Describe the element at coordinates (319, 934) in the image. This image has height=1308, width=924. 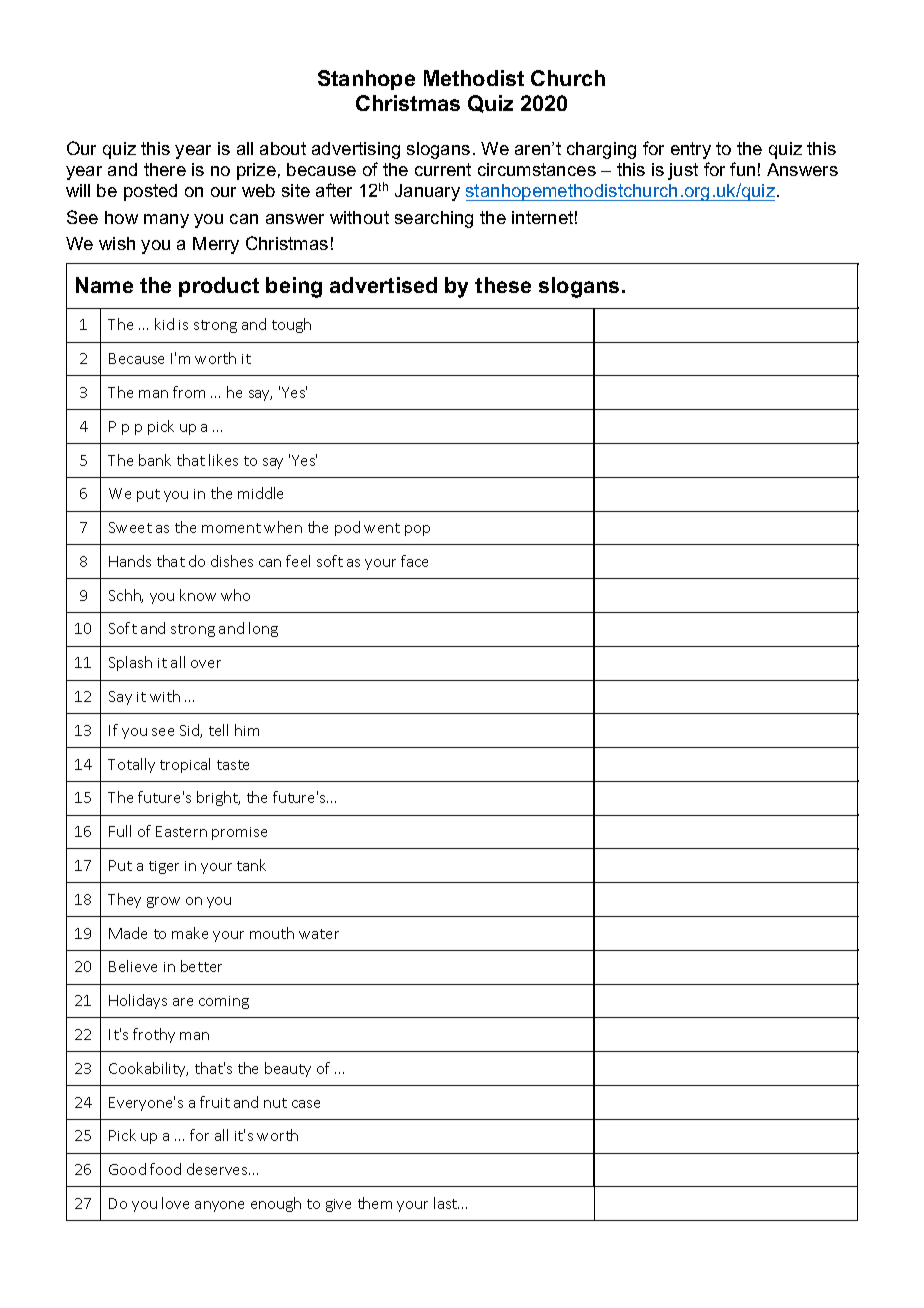
I see `water` at that location.
